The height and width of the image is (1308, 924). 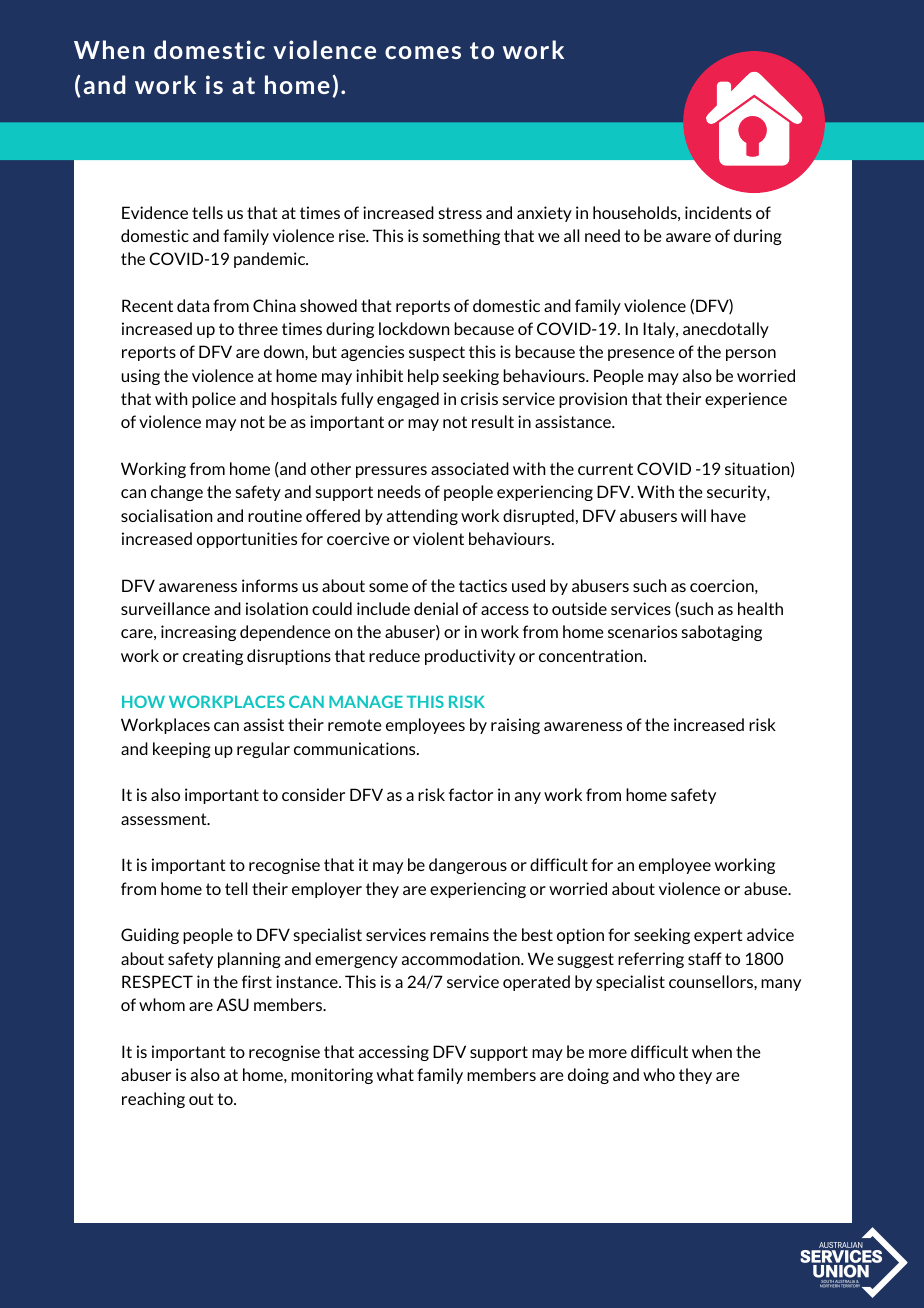 What do you see at coordinates (247, 540) in the image?
I see `opportunities` at bounding box center [247, 540].
